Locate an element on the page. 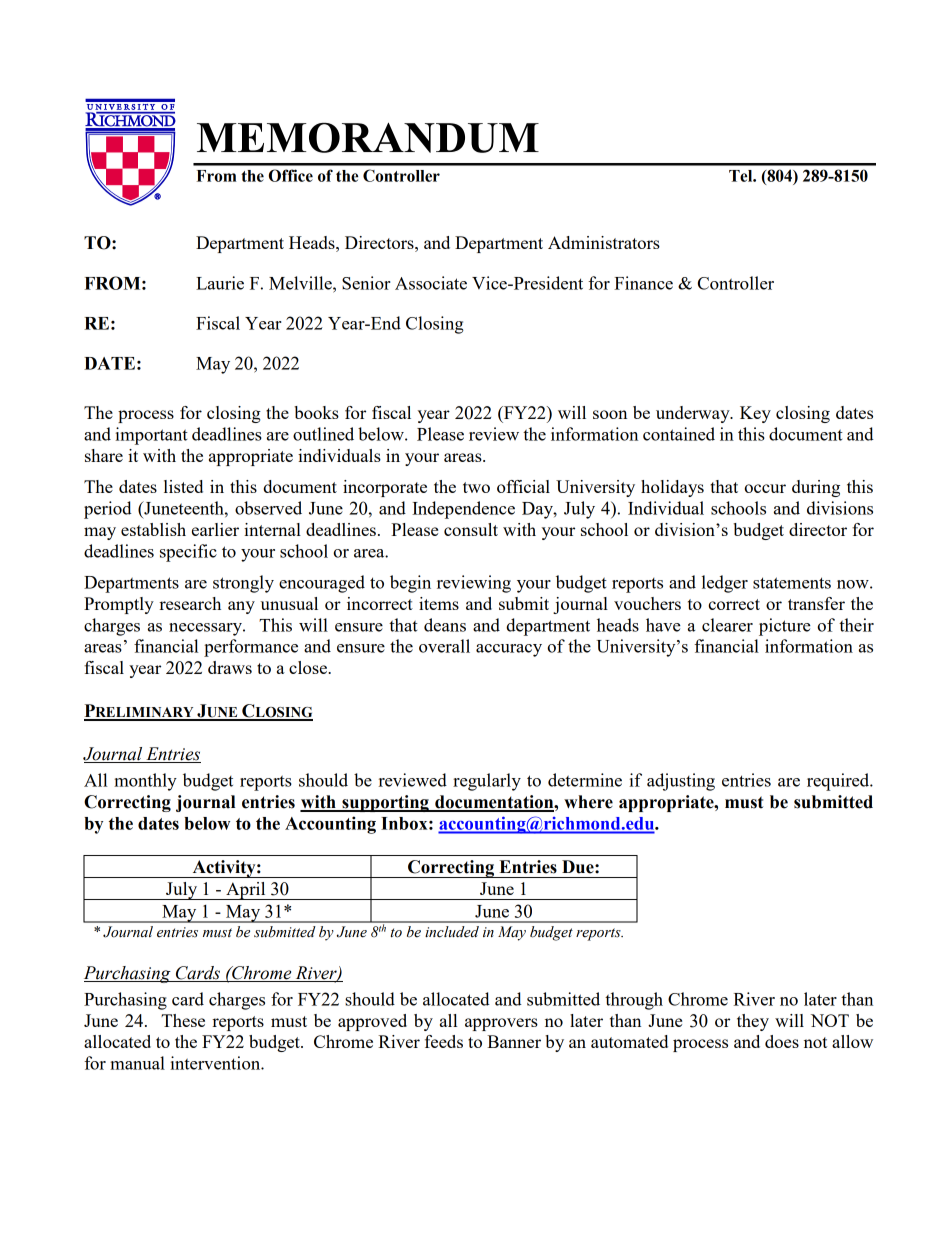  required is located at coordinates (839, 782).
